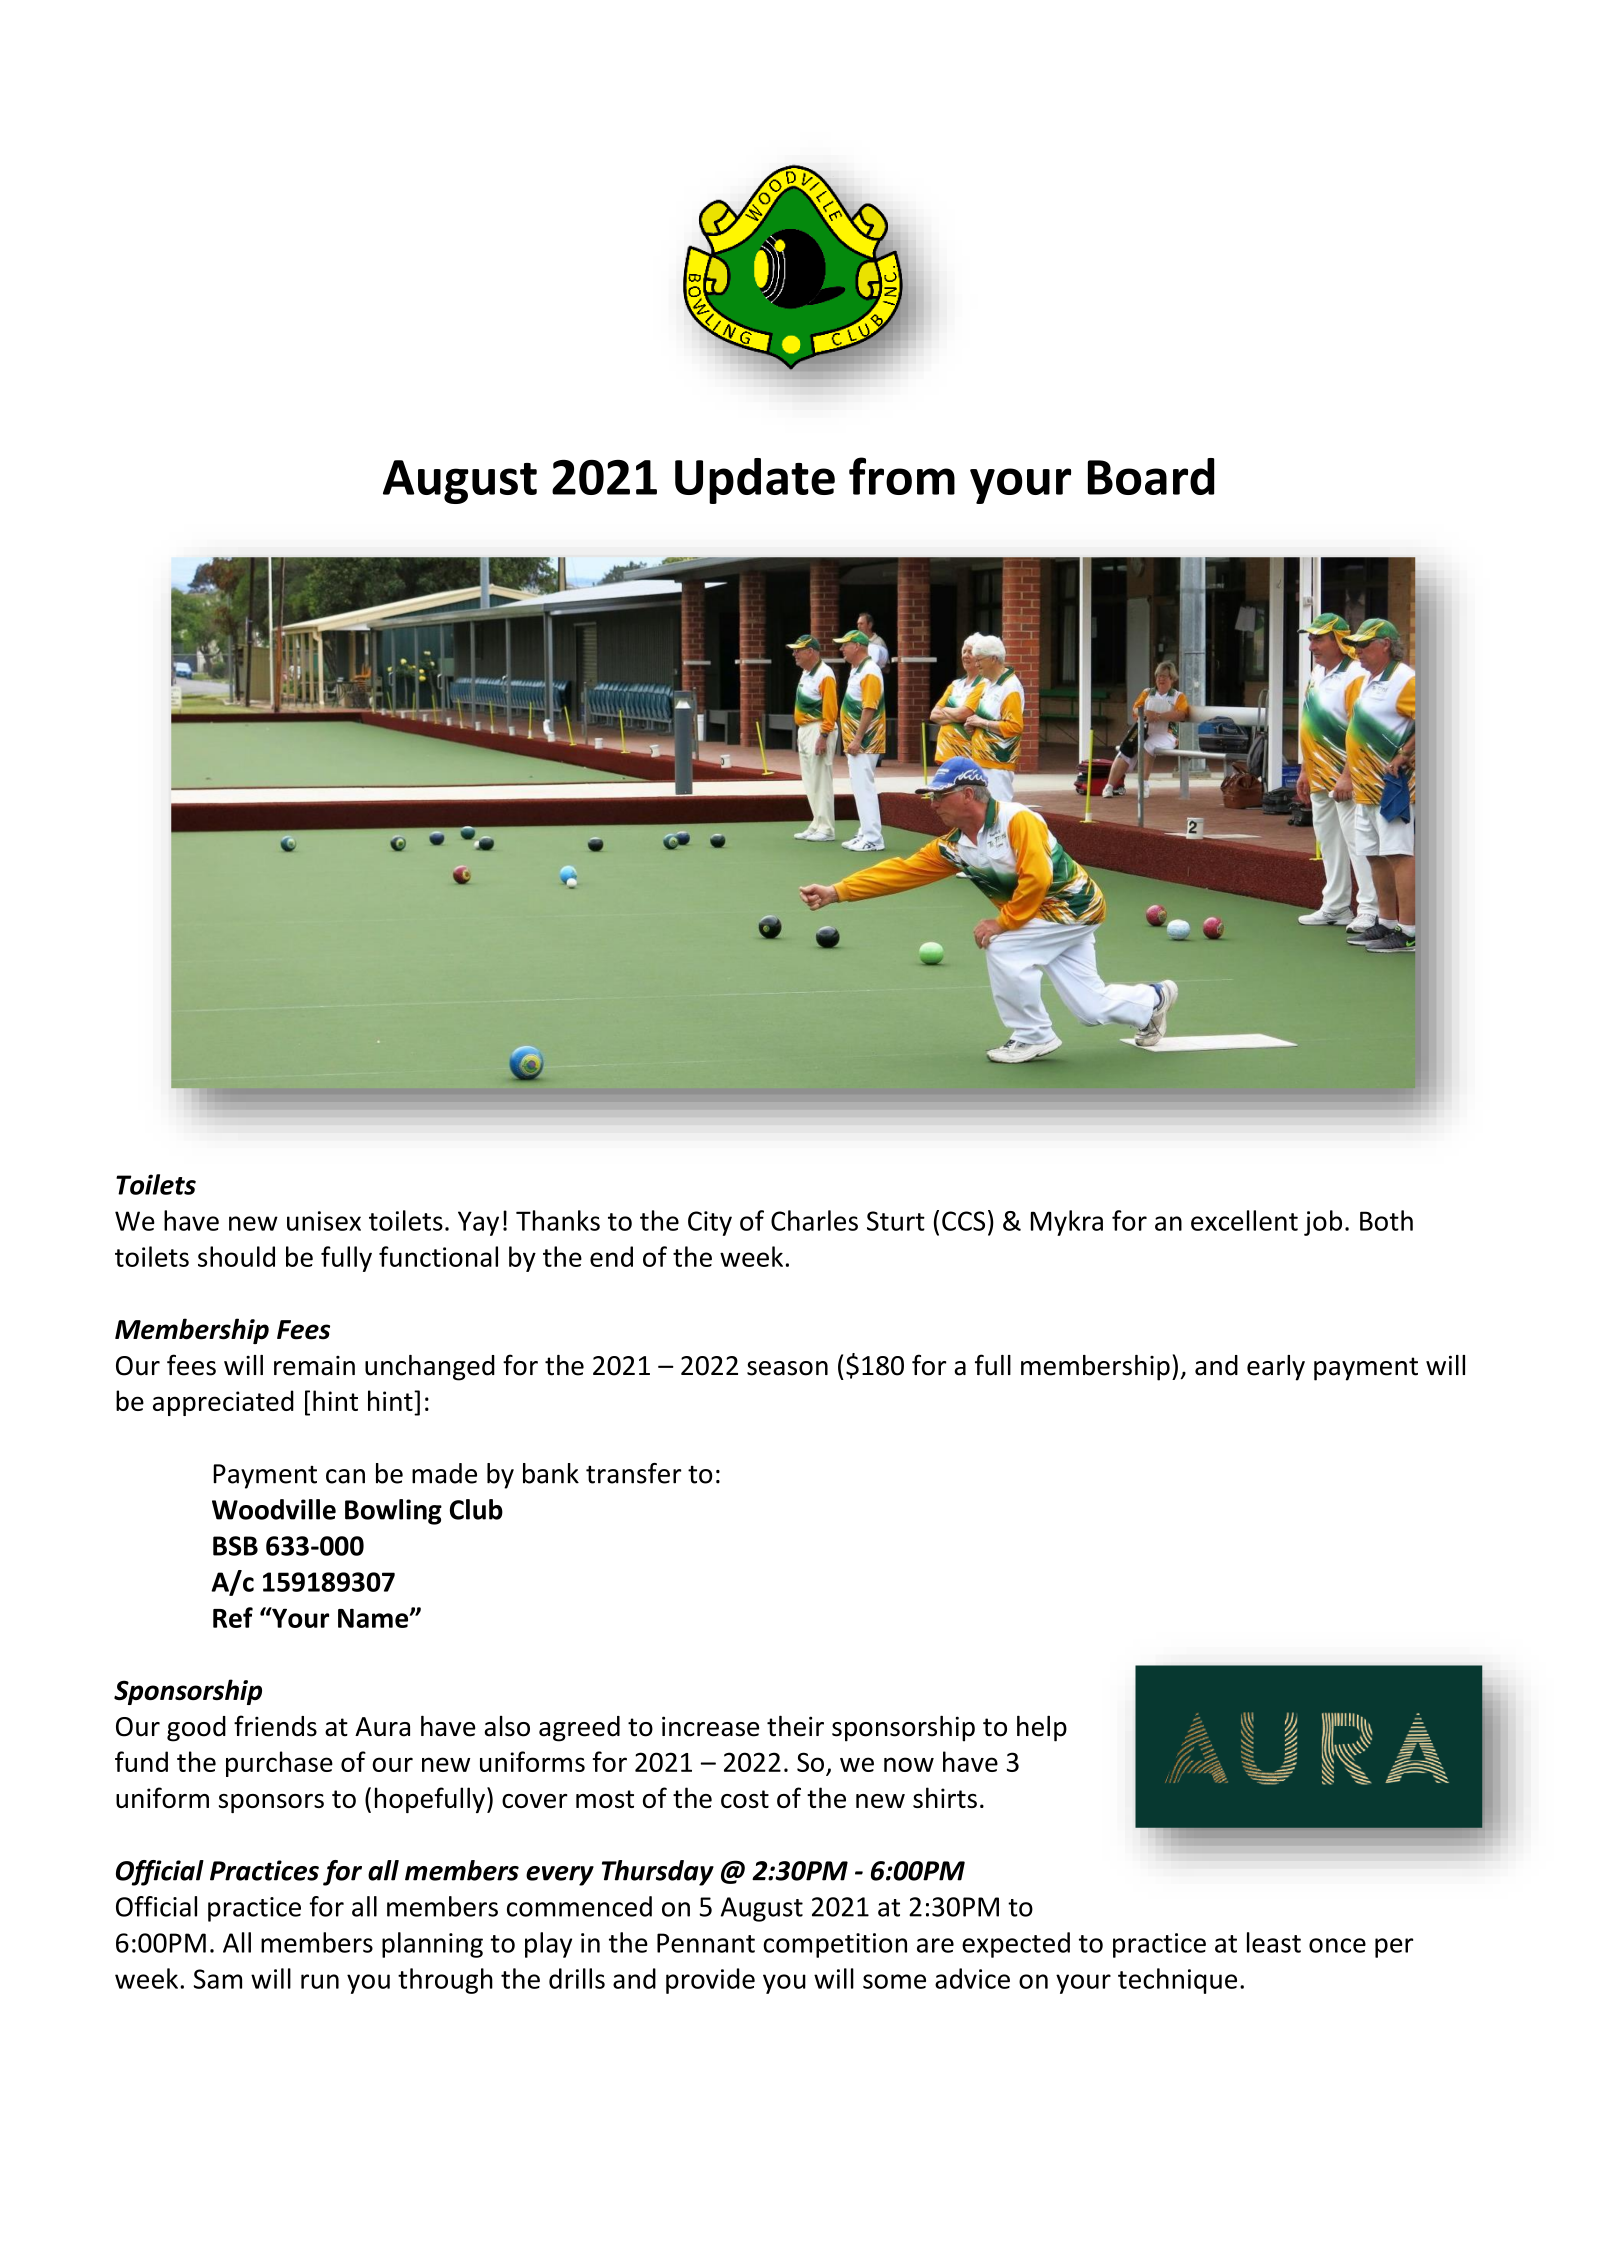  I want to click on help, so click(1042, 1728).
